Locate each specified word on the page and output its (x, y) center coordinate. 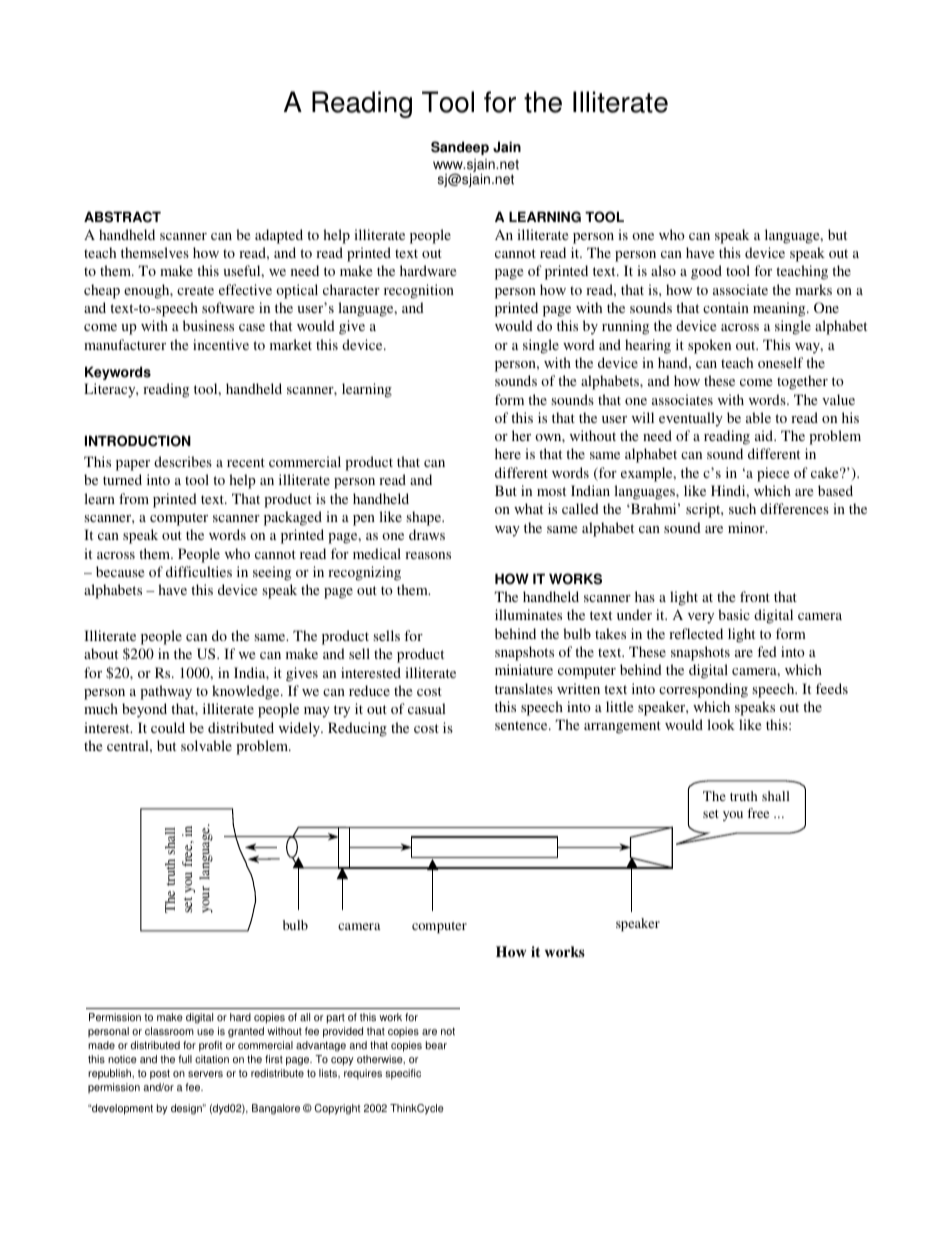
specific (403, 1074)
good (706, 272)
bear (436, 1045)
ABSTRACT (122, 217)
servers (205, 1074)
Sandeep (460, 148)
